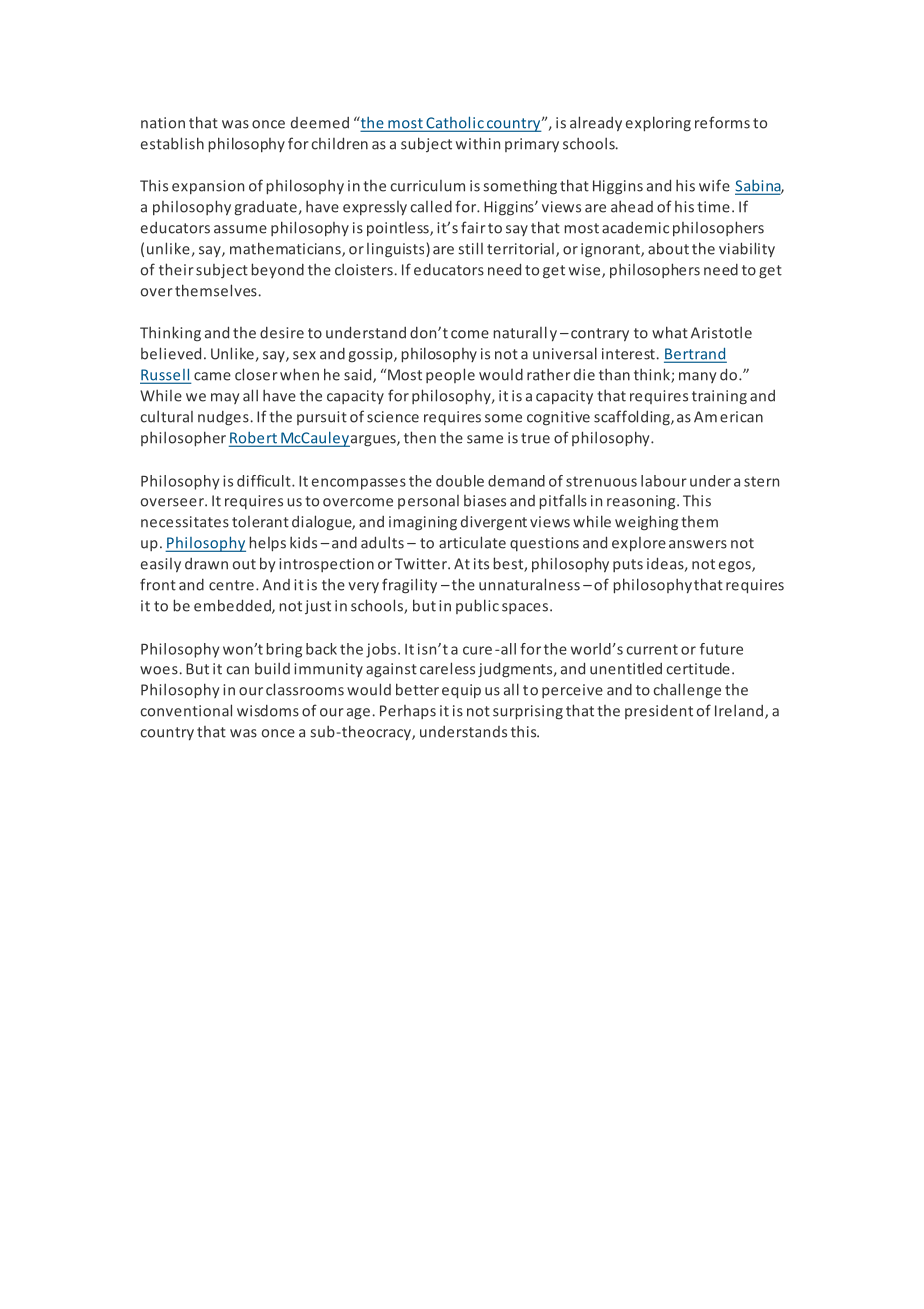  I want to click on beyond, so click(278, 270).
